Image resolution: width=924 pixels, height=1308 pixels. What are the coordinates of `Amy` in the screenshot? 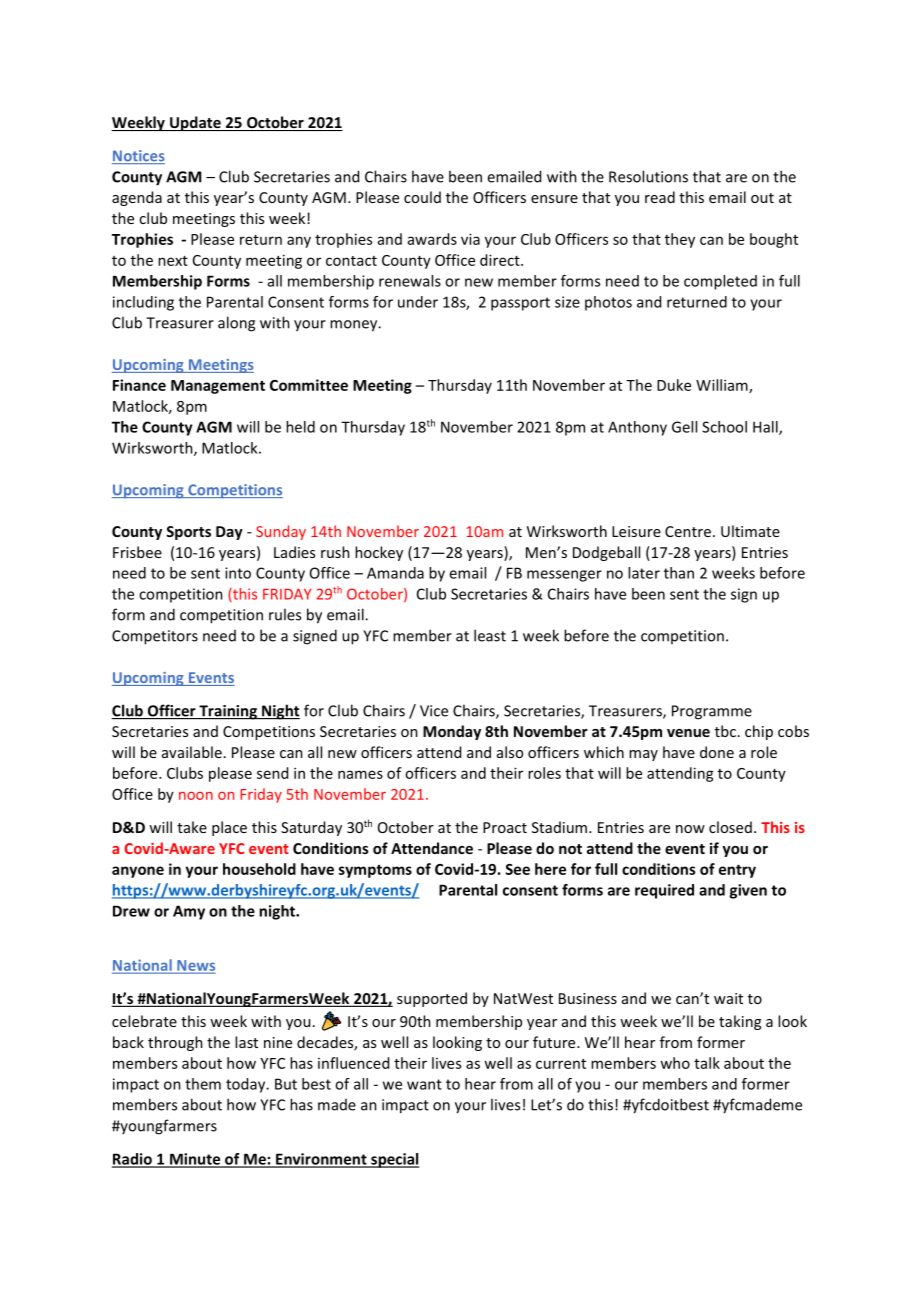 It's located at (189, 912).
